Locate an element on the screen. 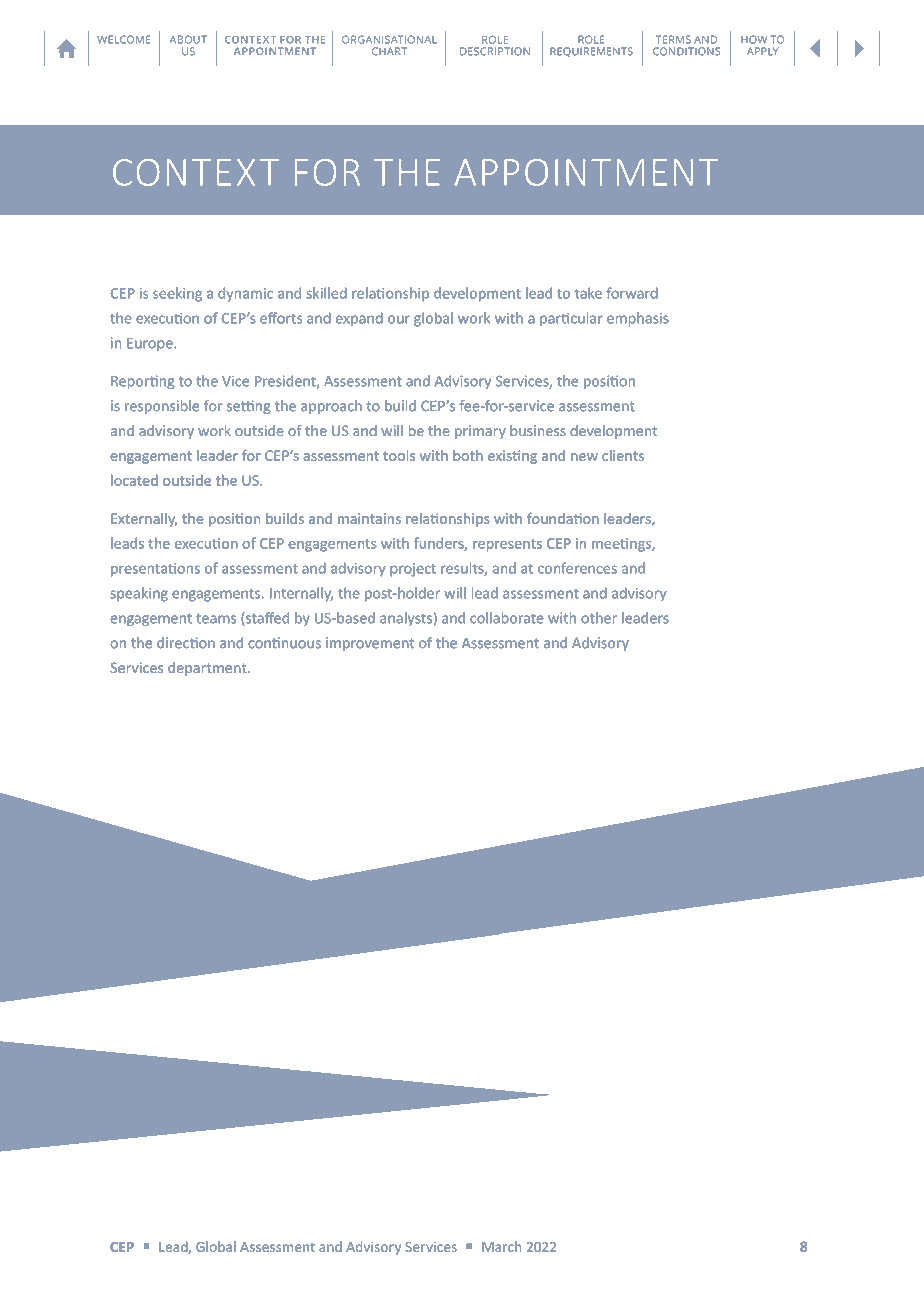 Image resolution: width=924 pixels, height=1308 pixels. CONDITIONS is located at coordinates (686, 51).
